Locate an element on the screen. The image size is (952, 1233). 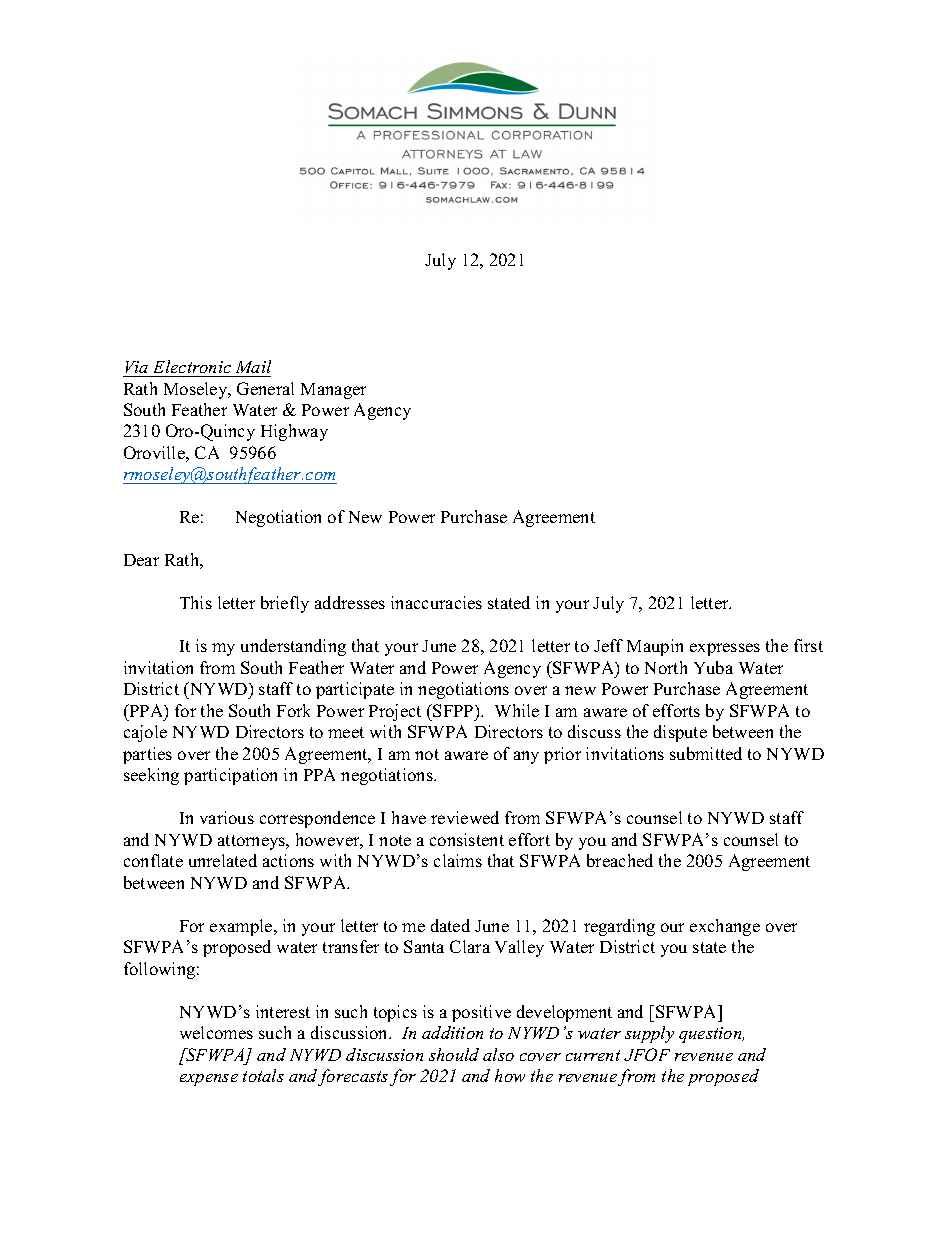
inaccuracies is located at coordinates (436, 602).
